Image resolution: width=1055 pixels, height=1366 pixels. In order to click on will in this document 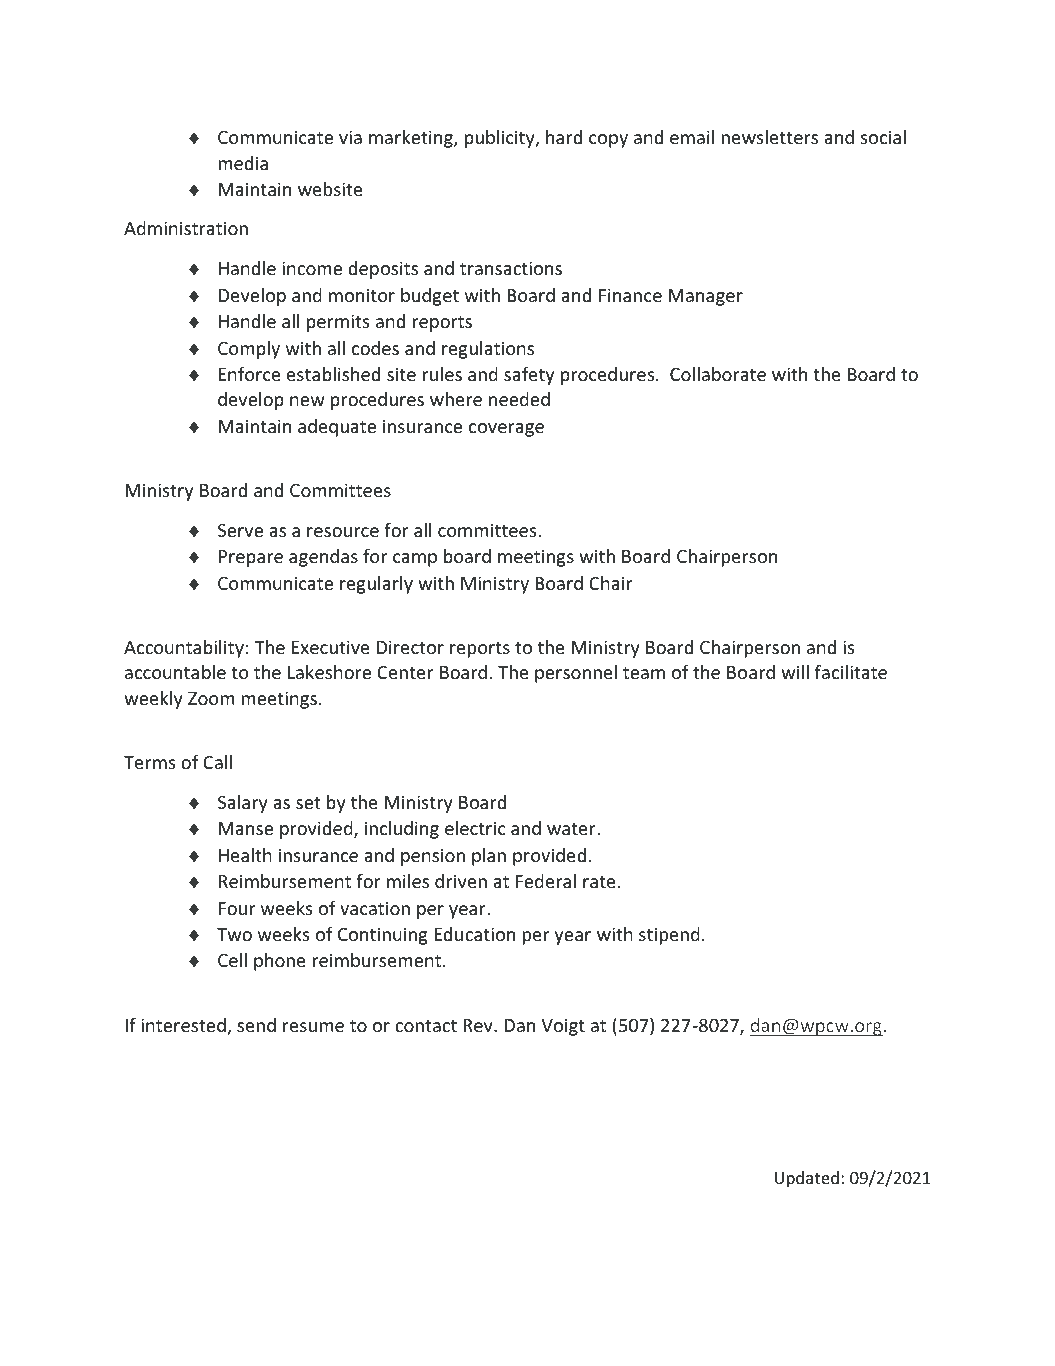, I will do `click(795, 672)`.
